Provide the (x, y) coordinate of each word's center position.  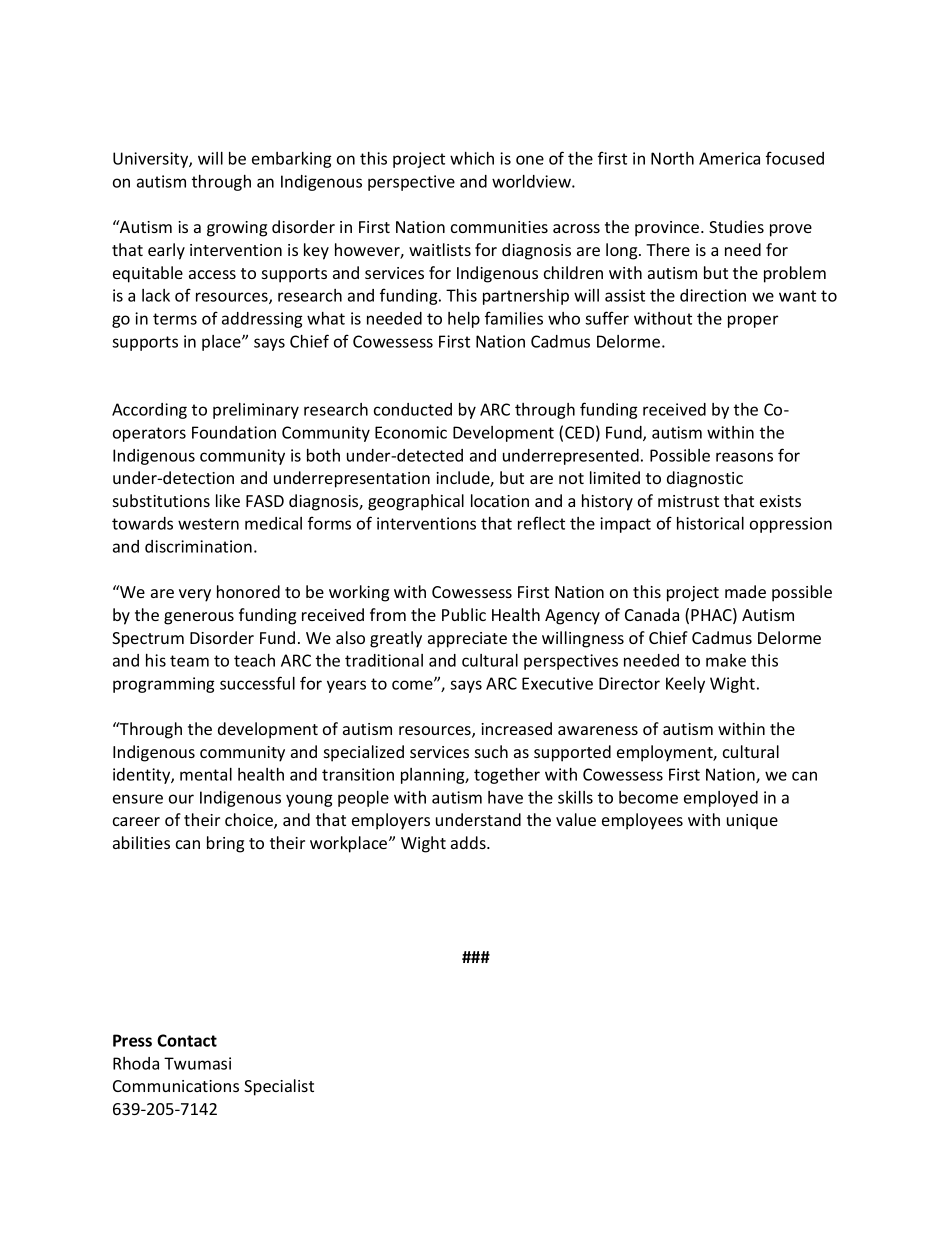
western (208, 524)
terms (175, 319)
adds (469, 842)
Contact (187, 1040)
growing (237, 229)
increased (516, 728)
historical (710, 523)
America (729, 158)
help (464, 320)
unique (752, 822)
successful (257, 683)
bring (225, 844)
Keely (685, 685)
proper (753, 321)
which (472, 158)
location (500, 500)
